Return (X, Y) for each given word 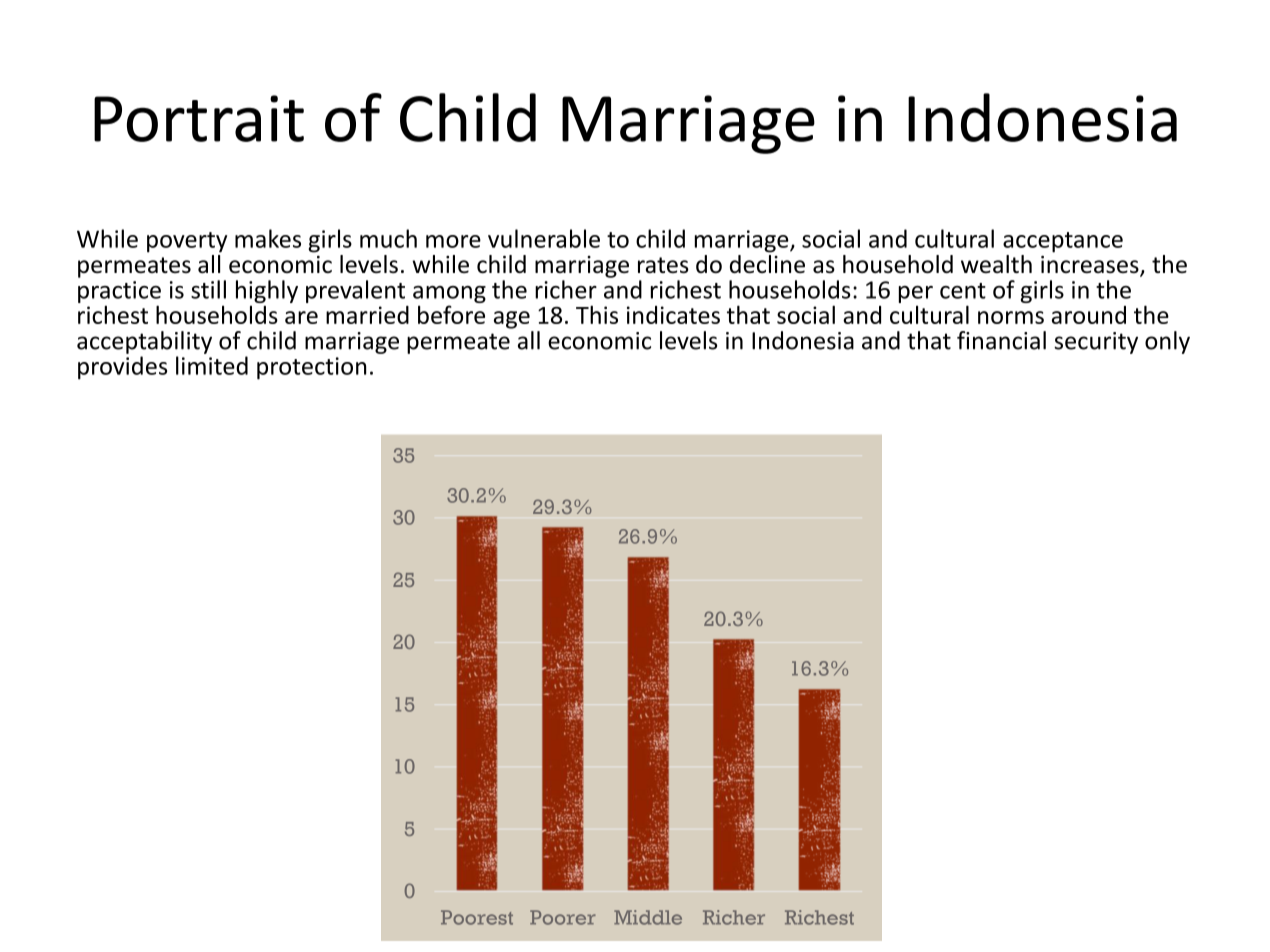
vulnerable (544, 238)
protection (311, 368)
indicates (673, 315)
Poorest (477, 917)
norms (1011, 317)
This (597, 314)
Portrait (199, 118)
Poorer (563, 917)
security (1096, 343)
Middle (648, 917)
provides (122, 368)
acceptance (1063, 242)
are (301, 317)
